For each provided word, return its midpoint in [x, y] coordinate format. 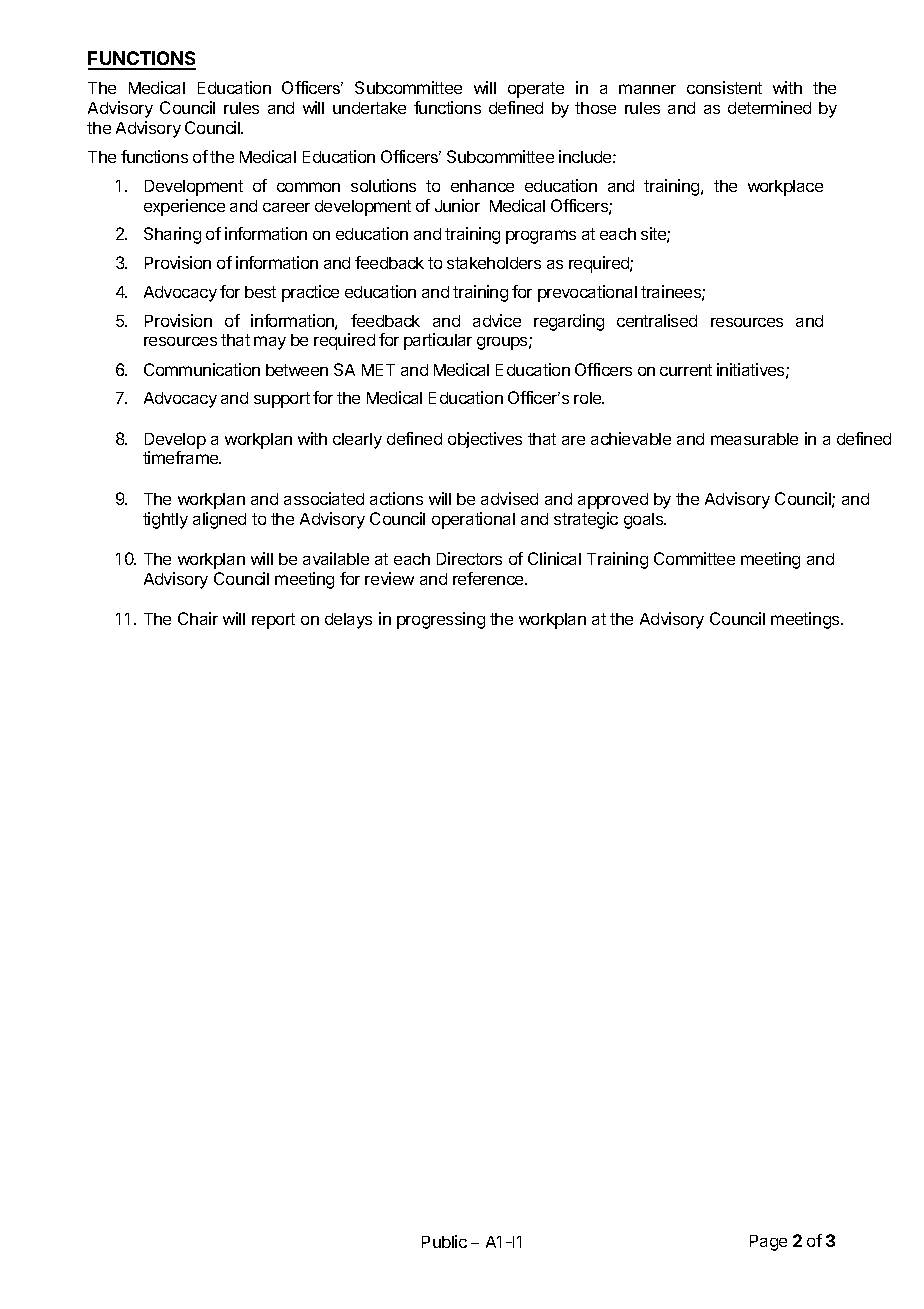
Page [768, 1243]
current [686, 370]
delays [348, 621]
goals [645, 521]
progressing [441, 620]
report [273, 621]
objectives [485, 440]
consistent [724, 87]
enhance [482, 186]
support [282, 400]
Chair [198, 618]
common [308, 187]
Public [444, 1241]
